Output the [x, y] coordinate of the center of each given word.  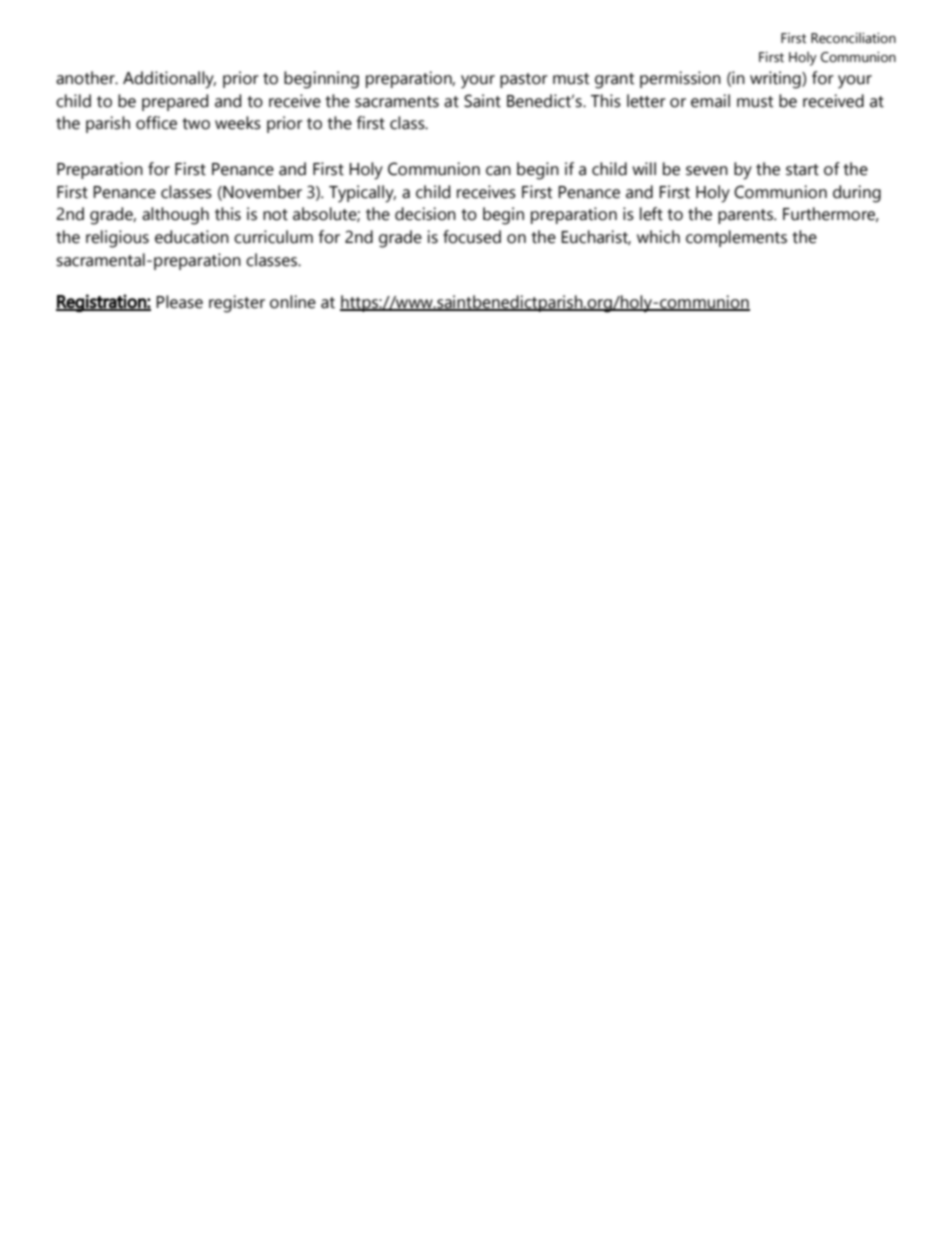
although [175, 216]
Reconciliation [853, 38]
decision [425, 214]
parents [746, 216]
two [196, 124]
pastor [524, 80]
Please [179, 302]
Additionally [169, 80]
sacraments [397, 102]
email [710, 101]
